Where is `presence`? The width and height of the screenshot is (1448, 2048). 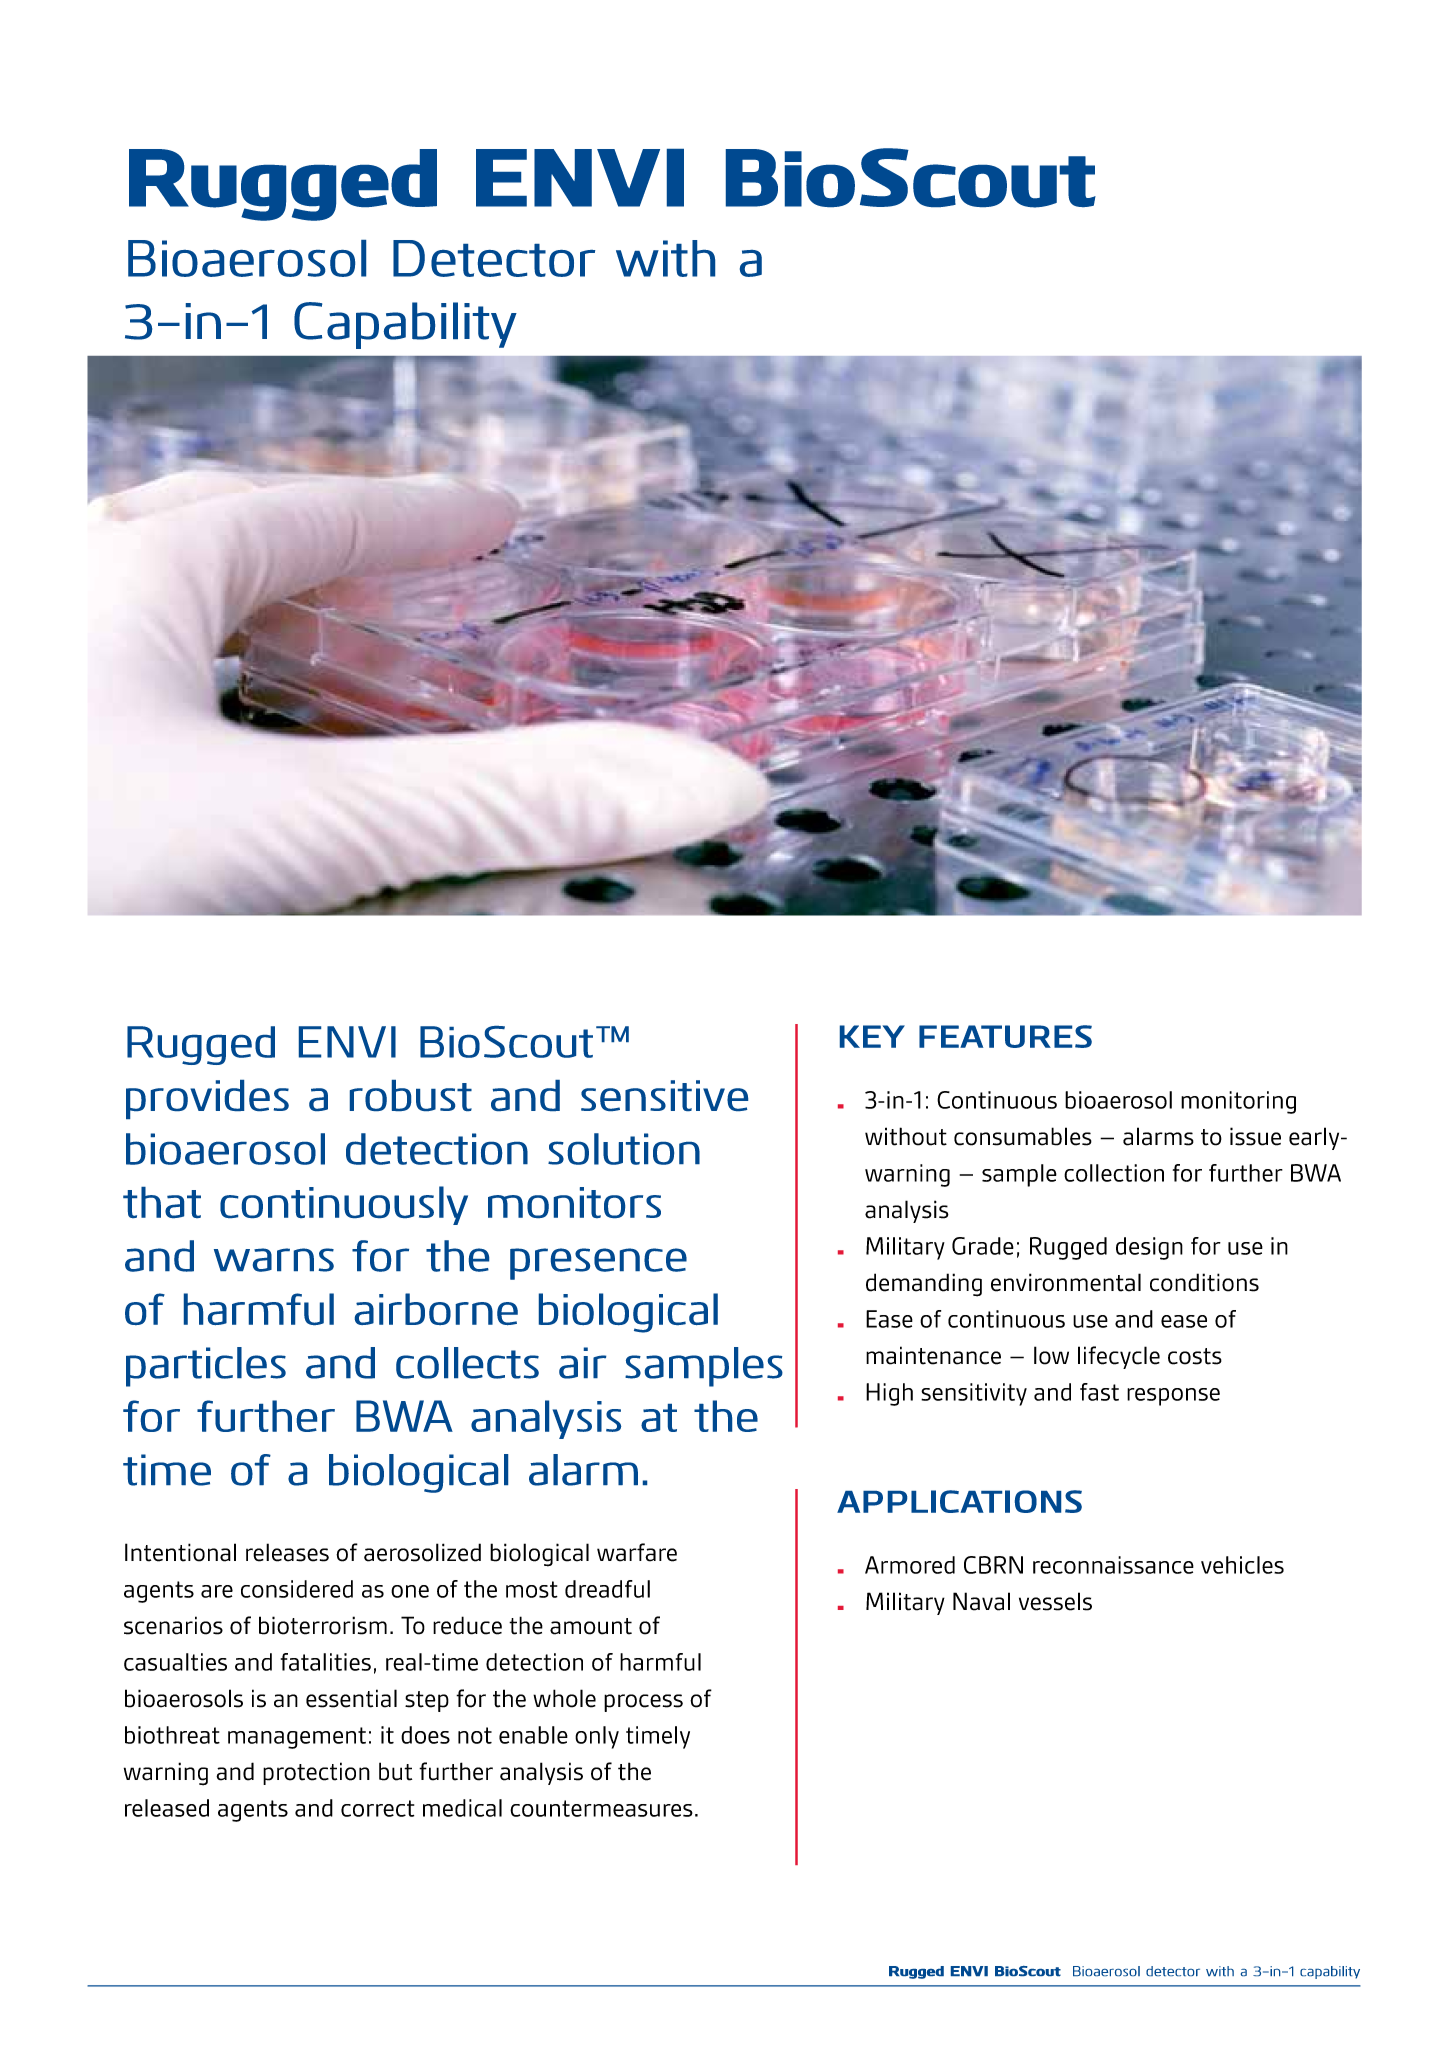
presence is located at coordinates (598, 1264).
